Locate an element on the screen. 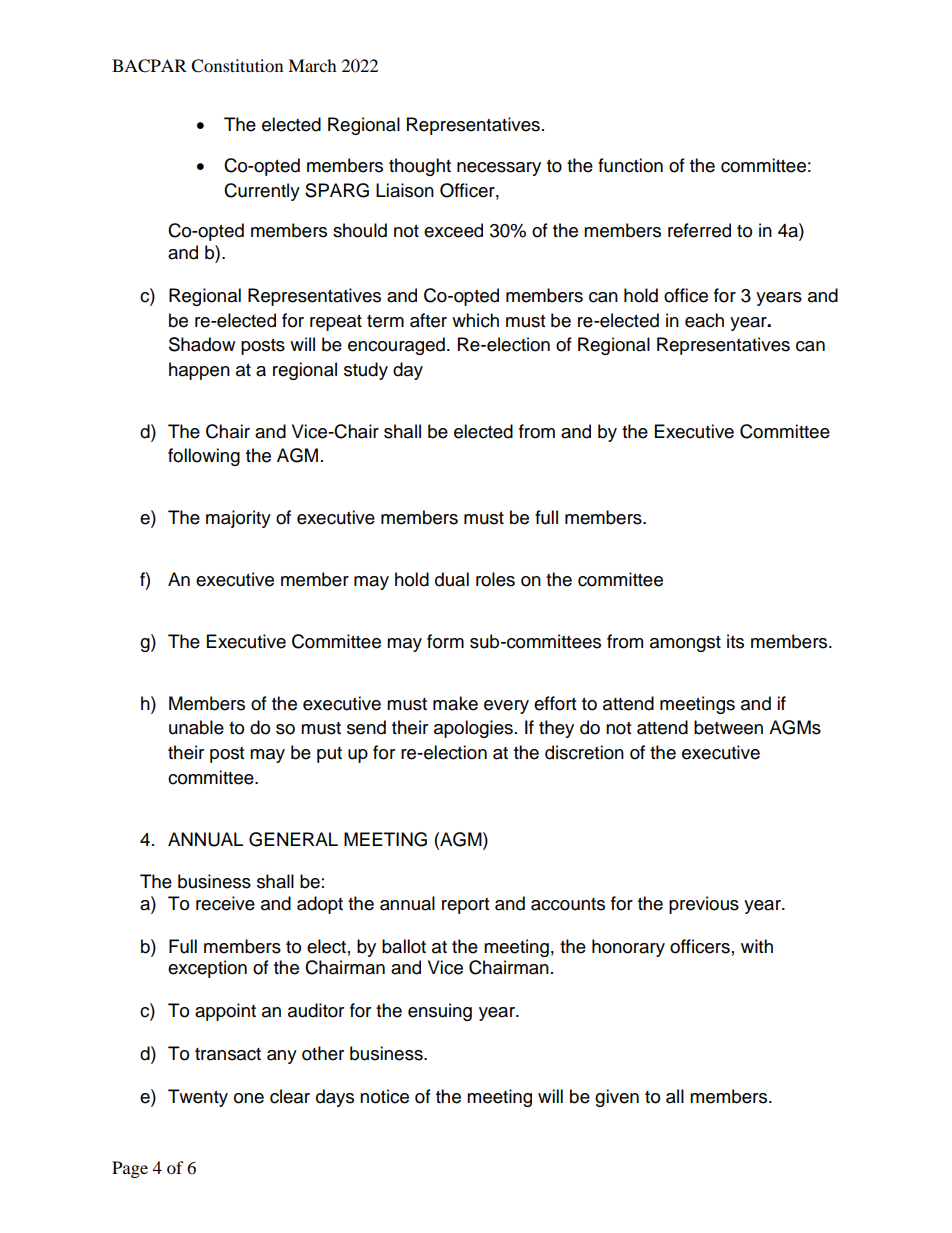 The height and width of the screenshot is (1233, 952). thought is located at coordinates (420, 167).
